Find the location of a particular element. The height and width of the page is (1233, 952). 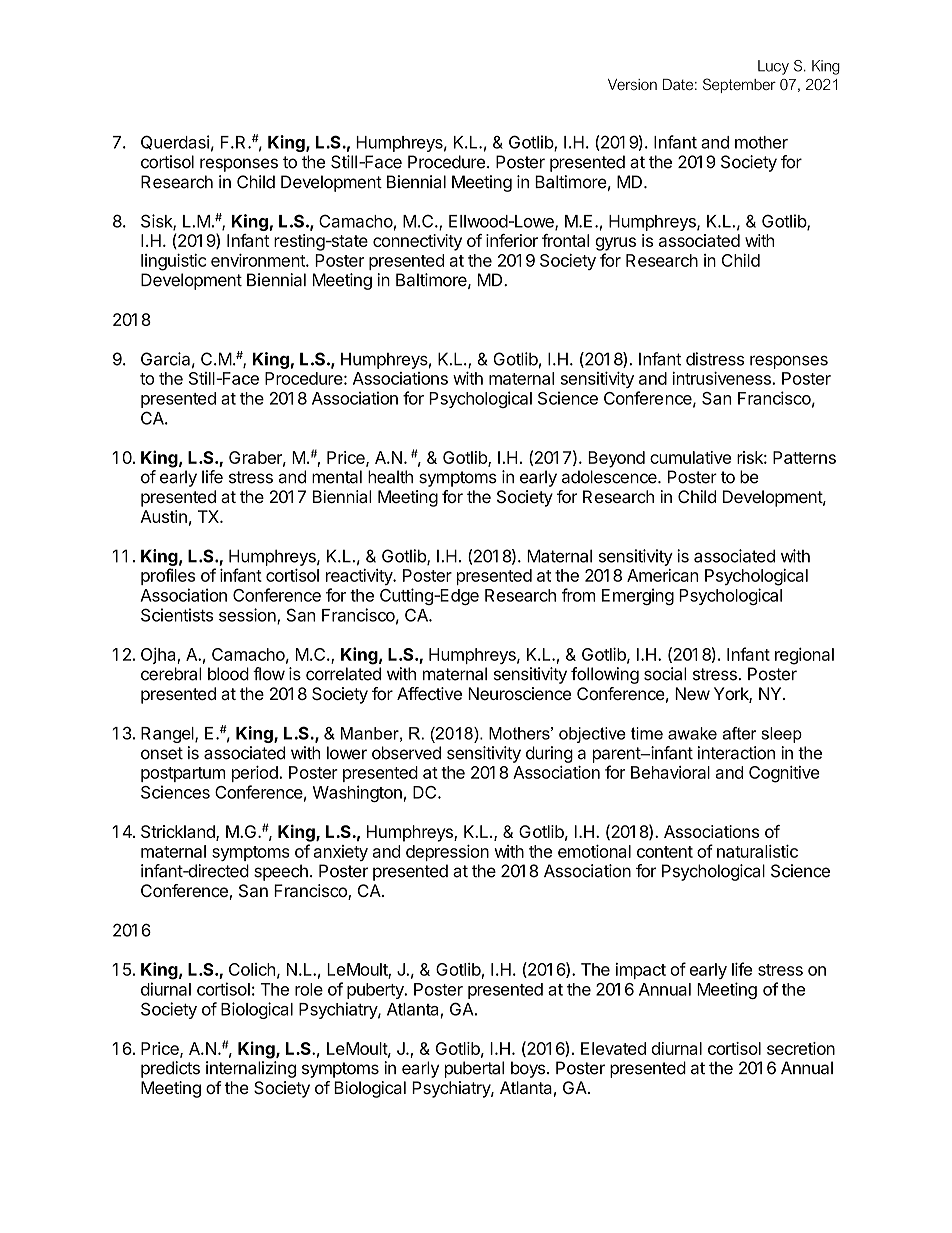

internalizing is located at coordinates (251, 1069).
